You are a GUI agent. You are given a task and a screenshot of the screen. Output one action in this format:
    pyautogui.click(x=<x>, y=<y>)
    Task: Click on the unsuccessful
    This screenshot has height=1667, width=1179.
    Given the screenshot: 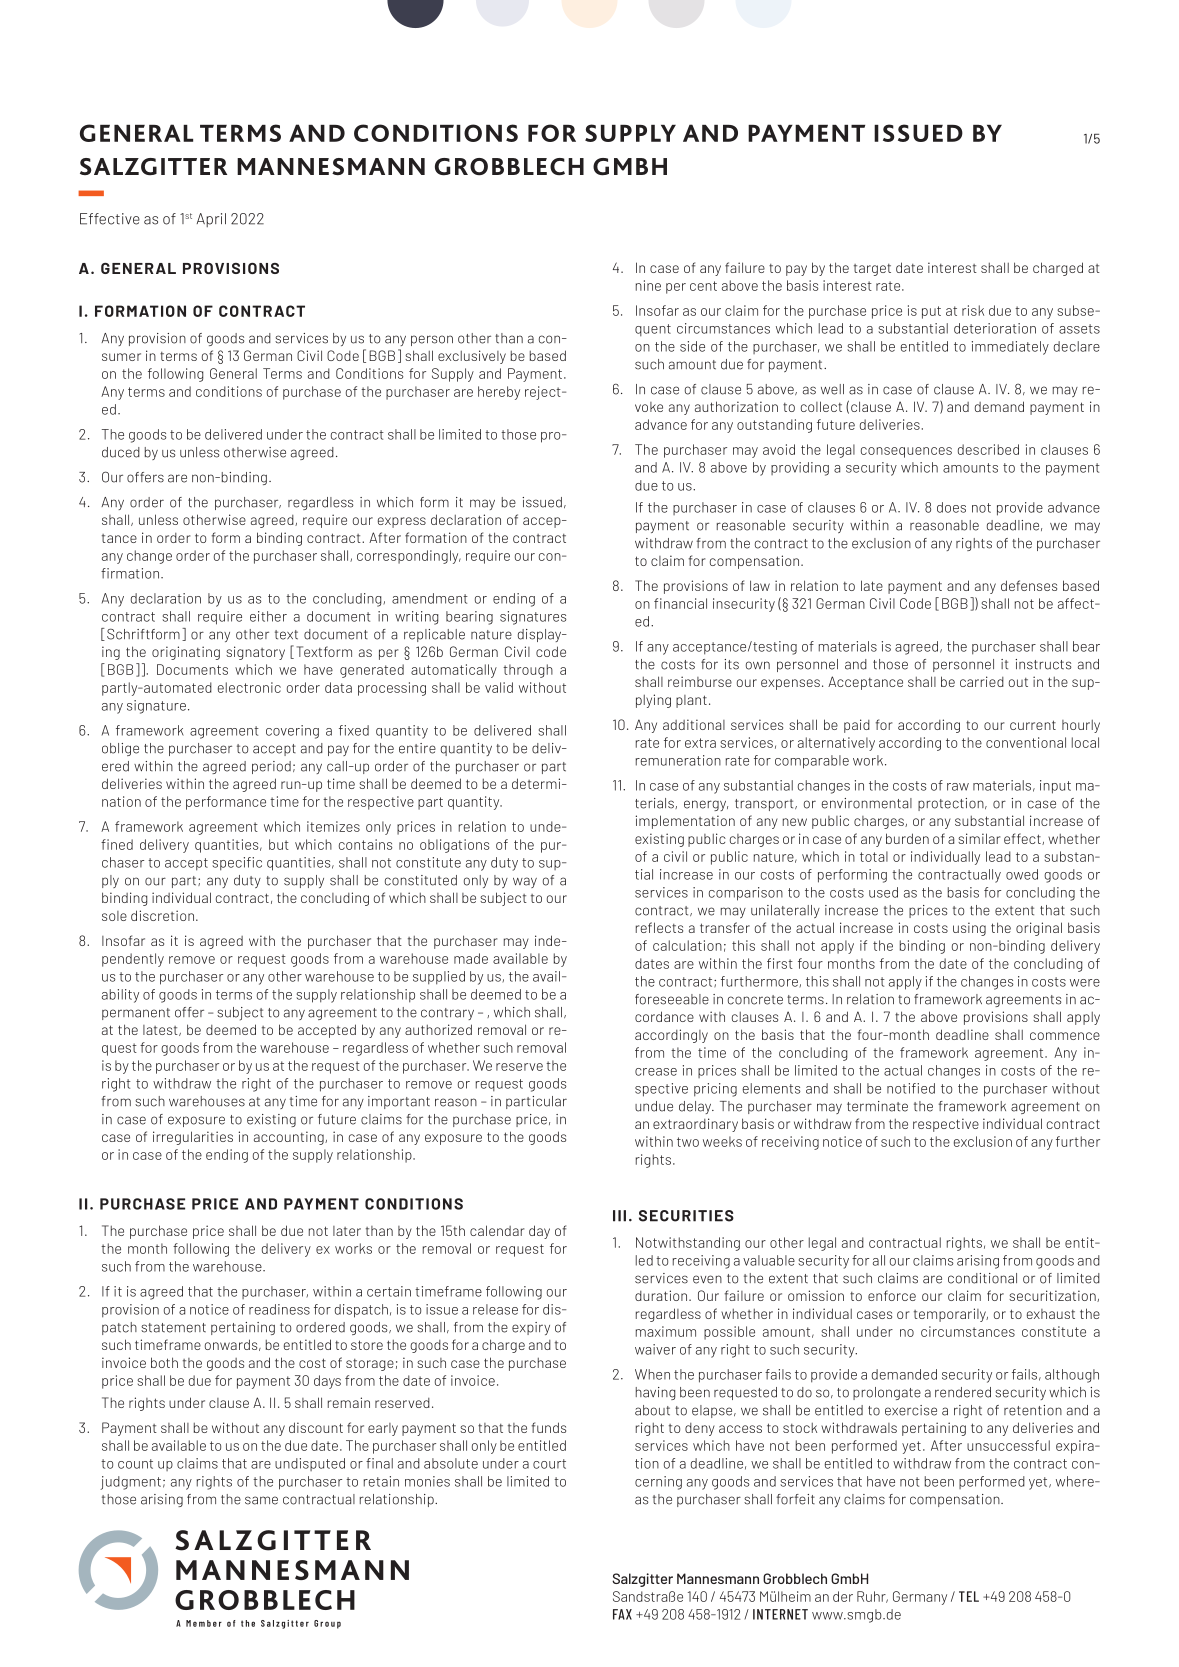 What is the action you would take?
    pyautogui.click(x=1008, y=1445)
